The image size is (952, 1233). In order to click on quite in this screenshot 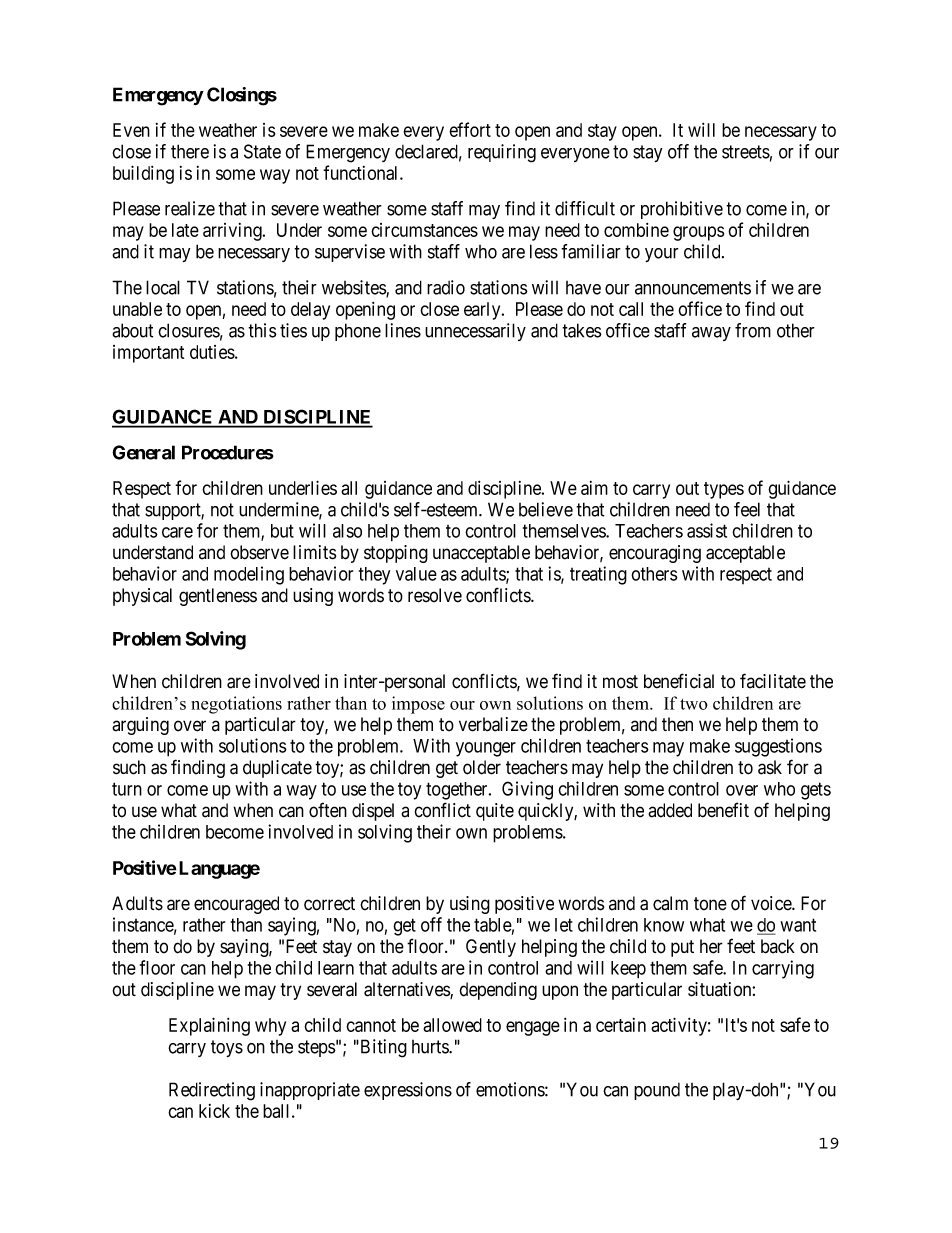, I will do `click(495, 812)`.
